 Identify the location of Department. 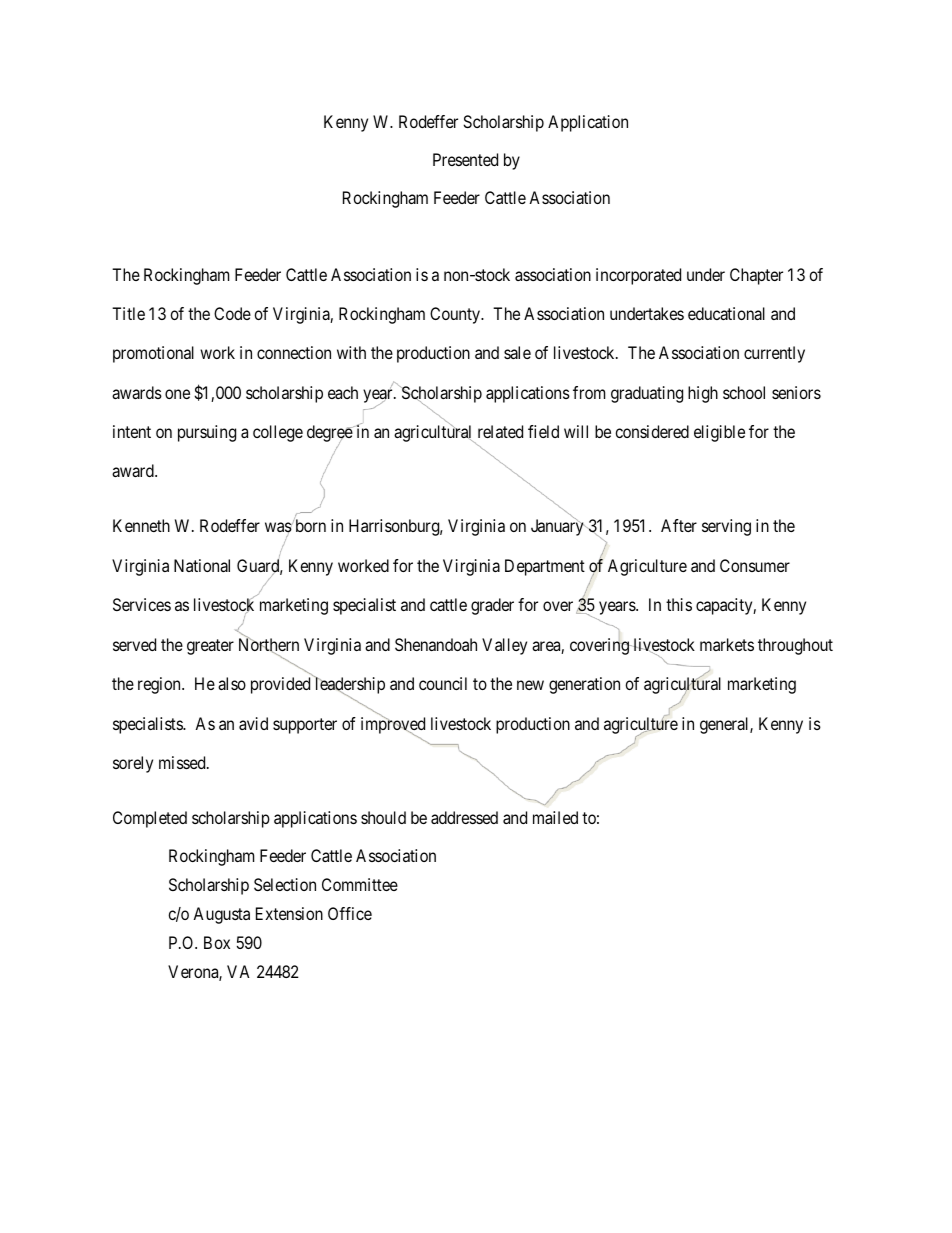
(545, 567).
